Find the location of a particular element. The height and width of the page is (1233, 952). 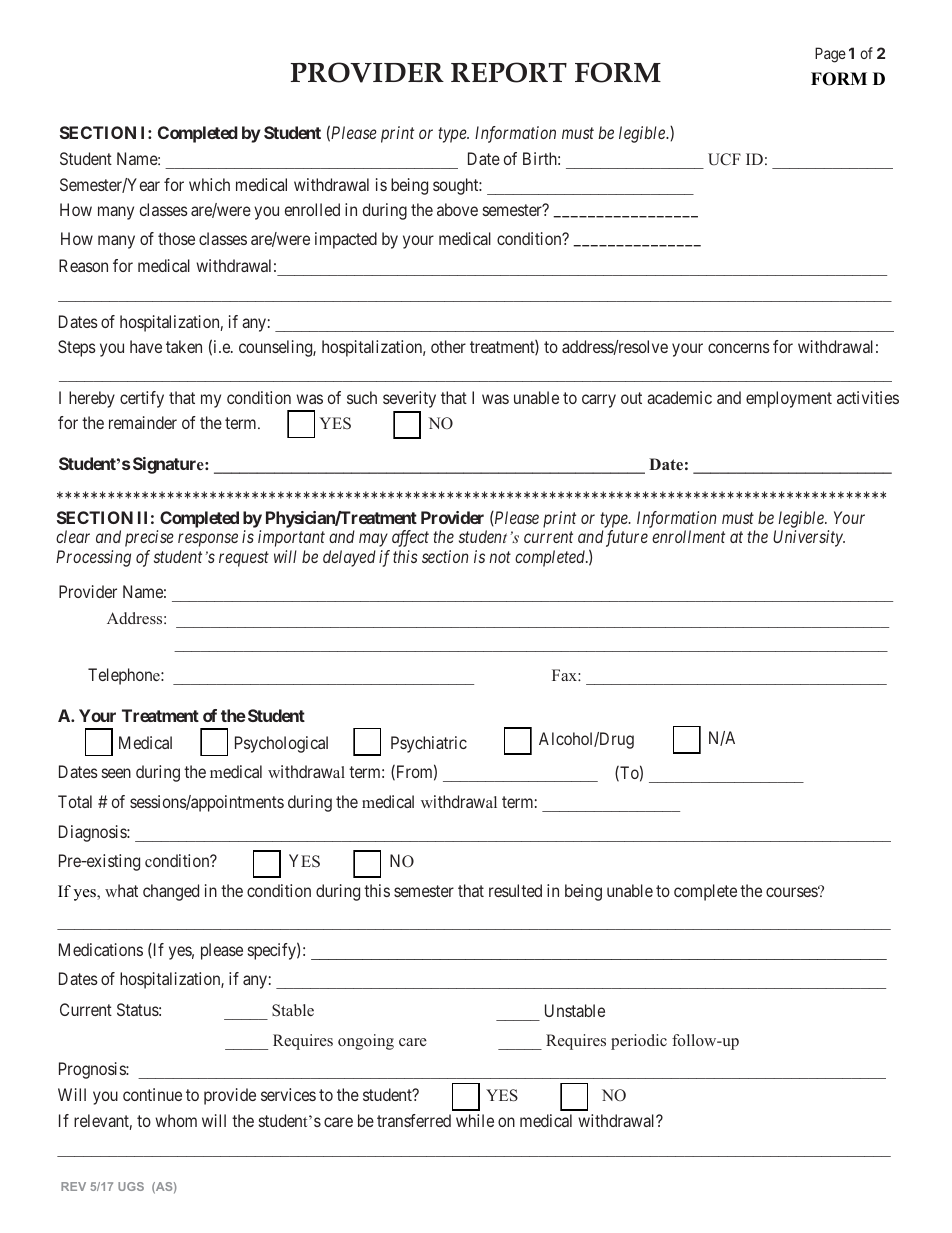

transferred is located at coordinates (414, 1120).
